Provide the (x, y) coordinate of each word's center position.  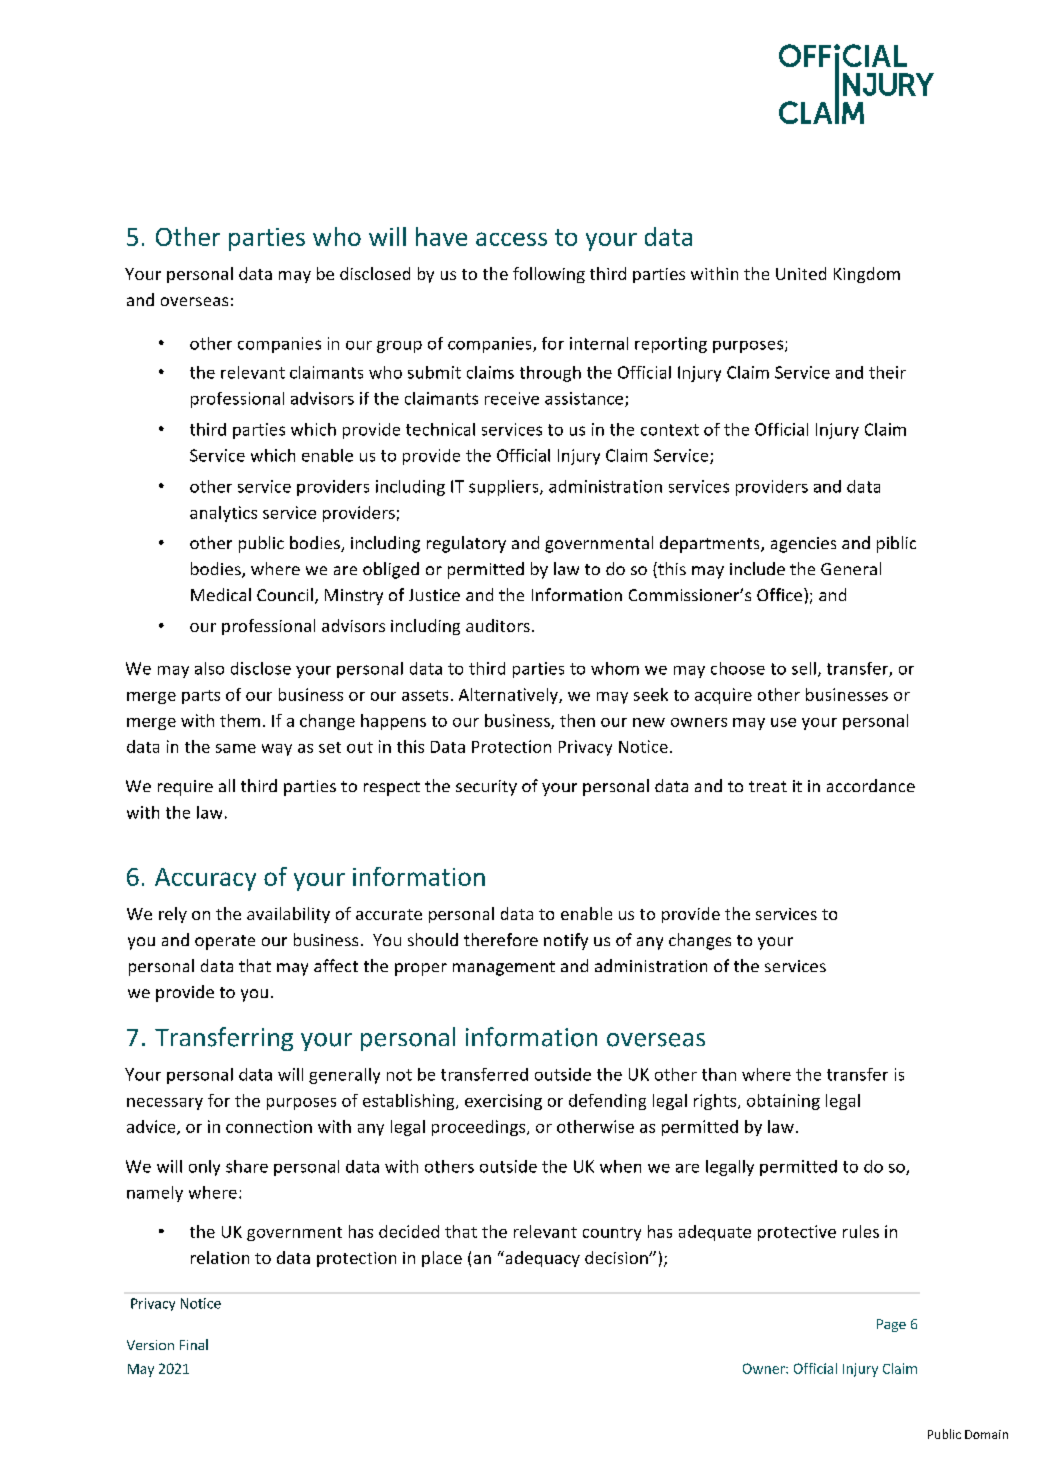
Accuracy (205, 879)
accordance (871, 785)
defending (607, 1102)
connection (269, 1126)
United (801, 273)
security (486, 788)
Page (891, 1325)
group (399, 347)
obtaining (783, 1102)
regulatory (466, 544)
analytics (223, 514)
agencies (803, 545)
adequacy (541, 1259)
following (549, 275)
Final (194, 1344)
